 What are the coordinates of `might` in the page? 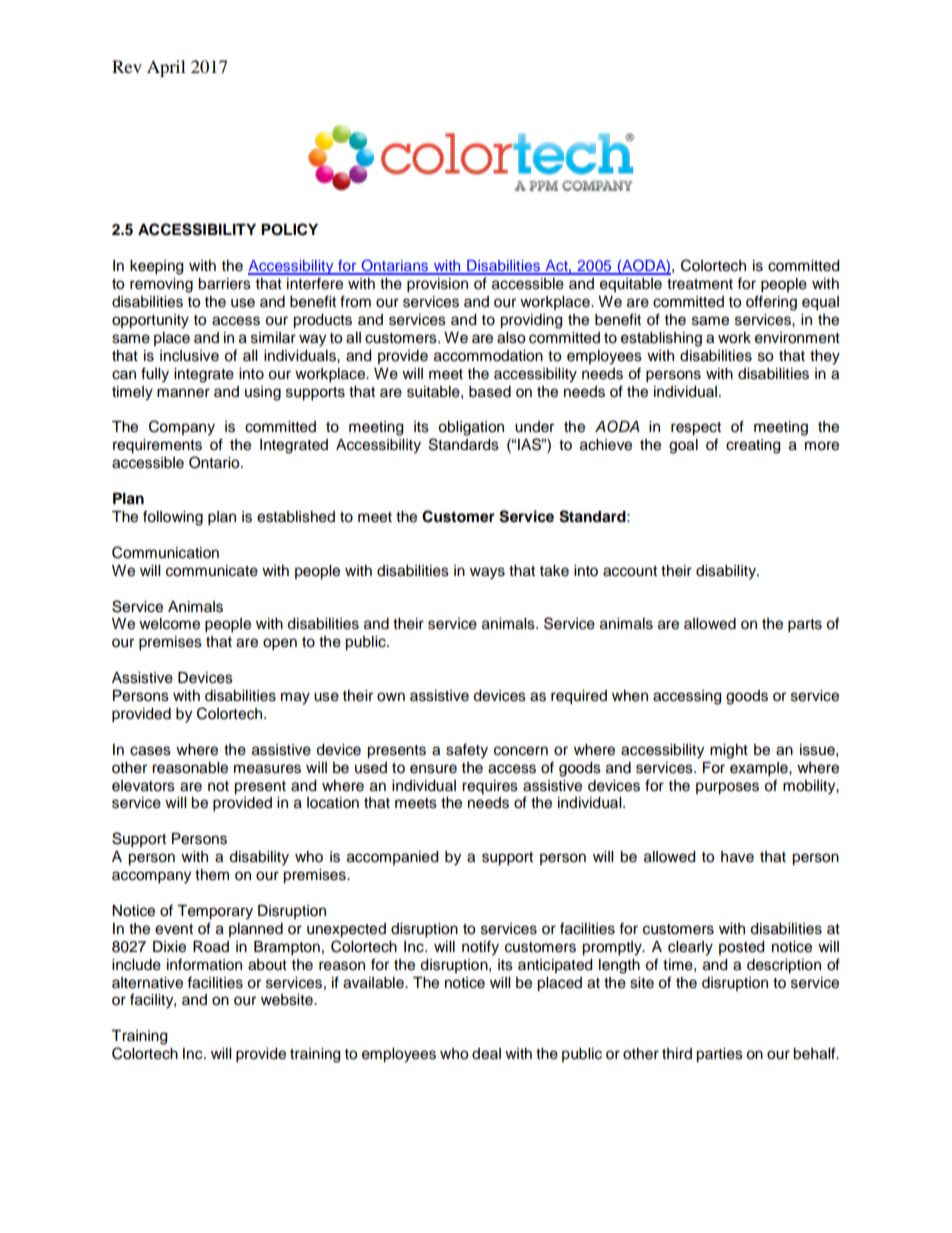 It's located at (729, 751).
